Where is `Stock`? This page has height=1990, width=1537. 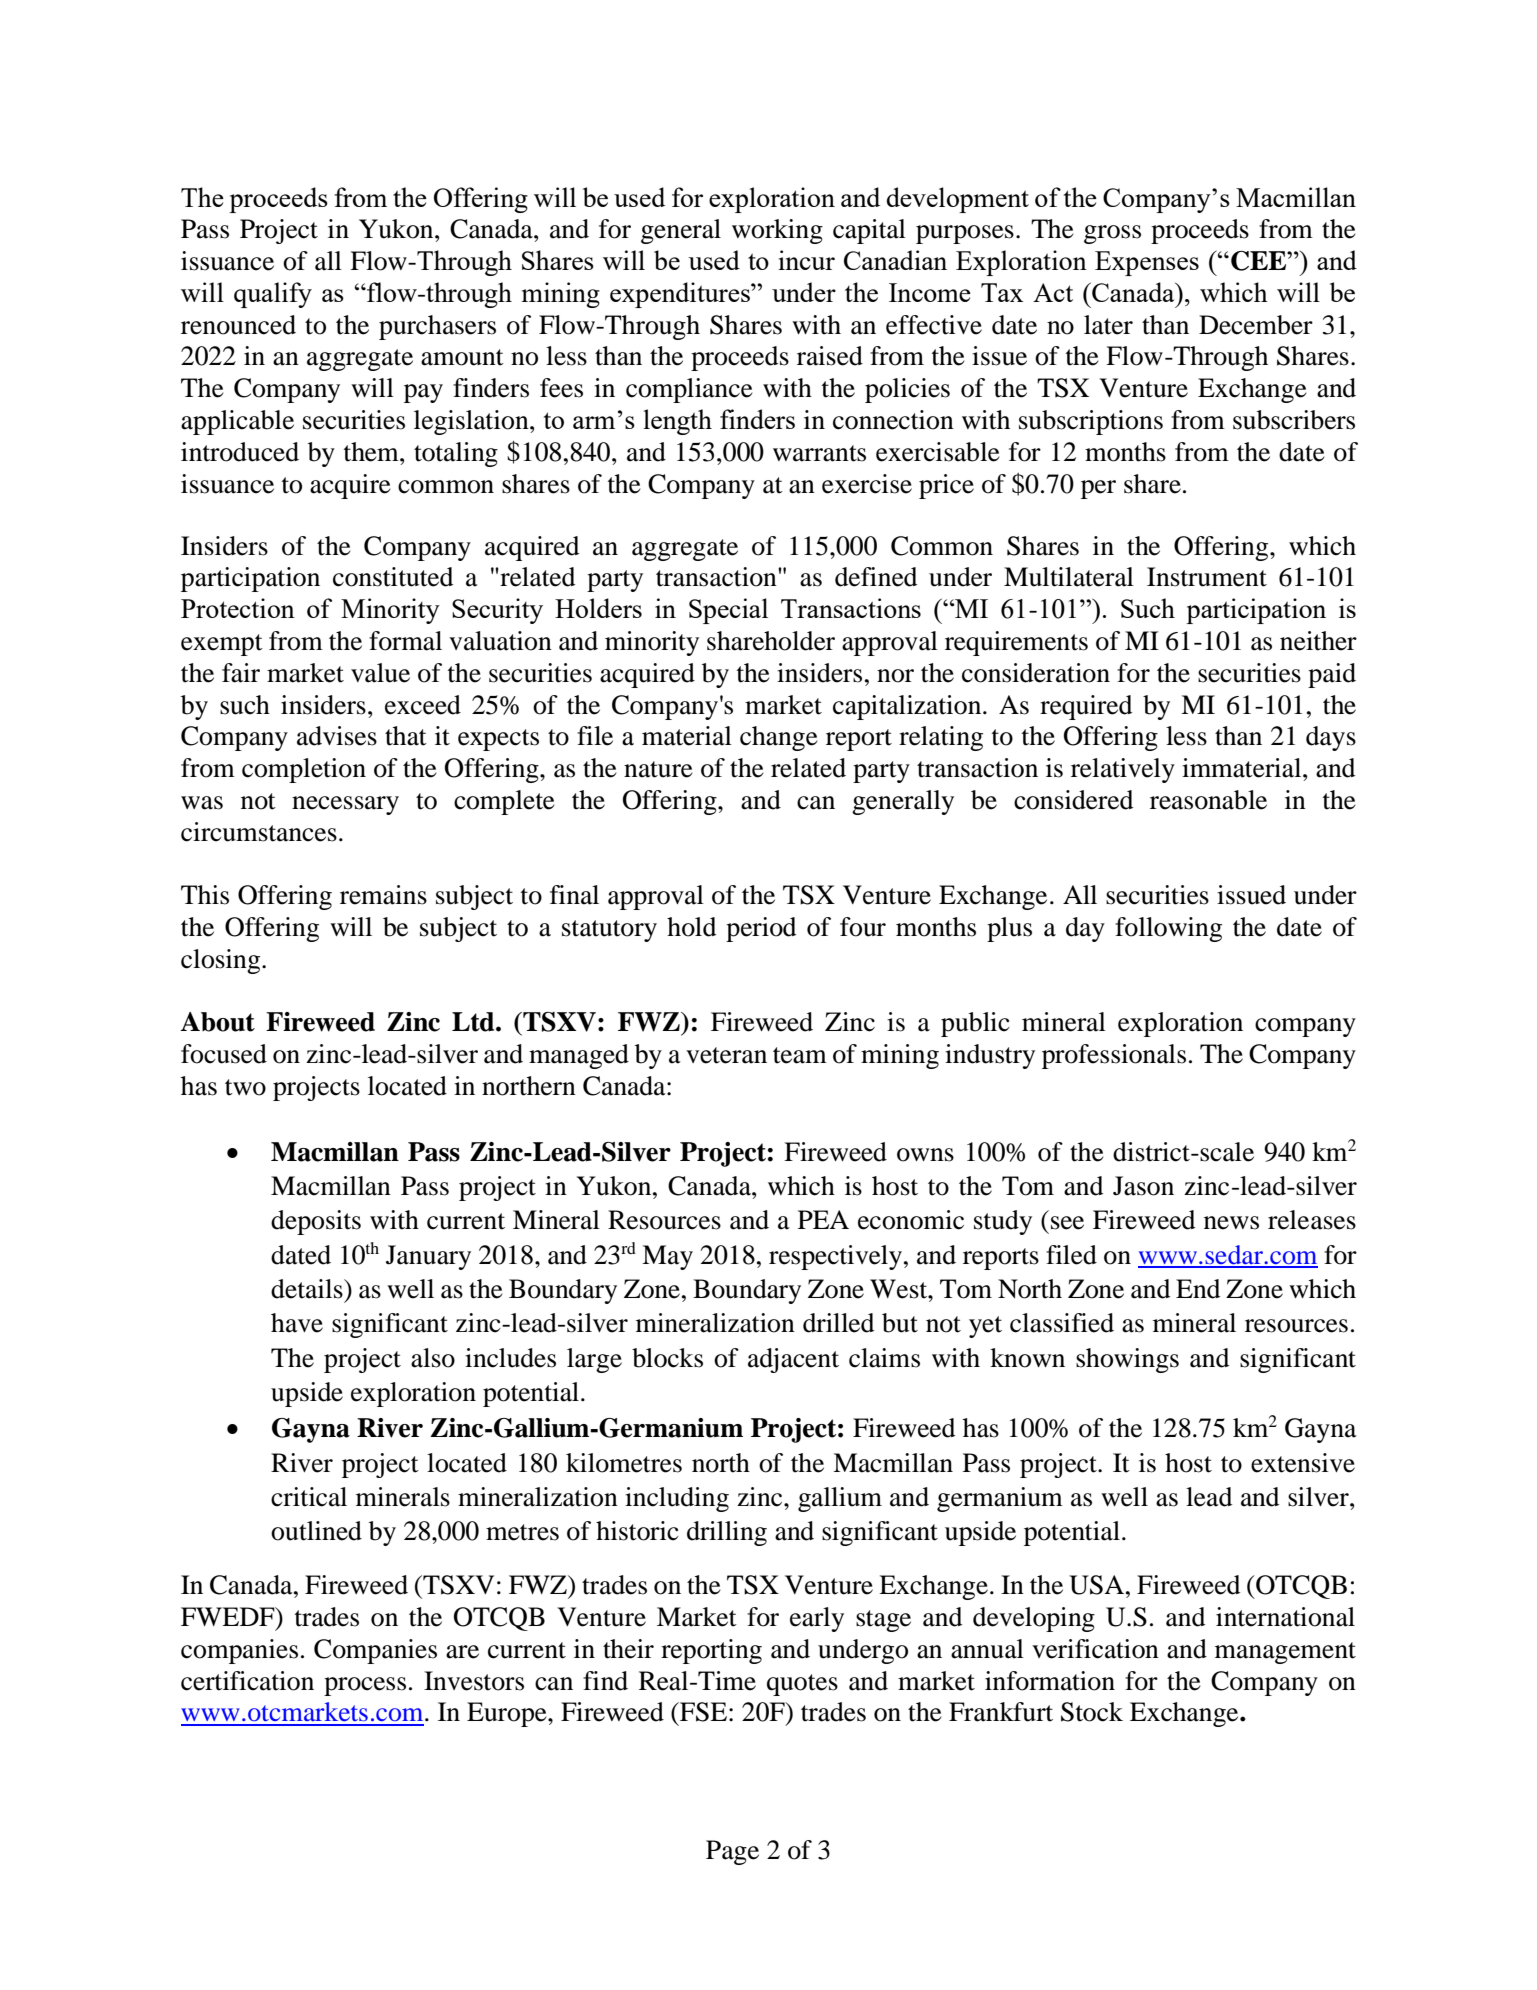
Stock is located at coordinates (1092, 1712).
